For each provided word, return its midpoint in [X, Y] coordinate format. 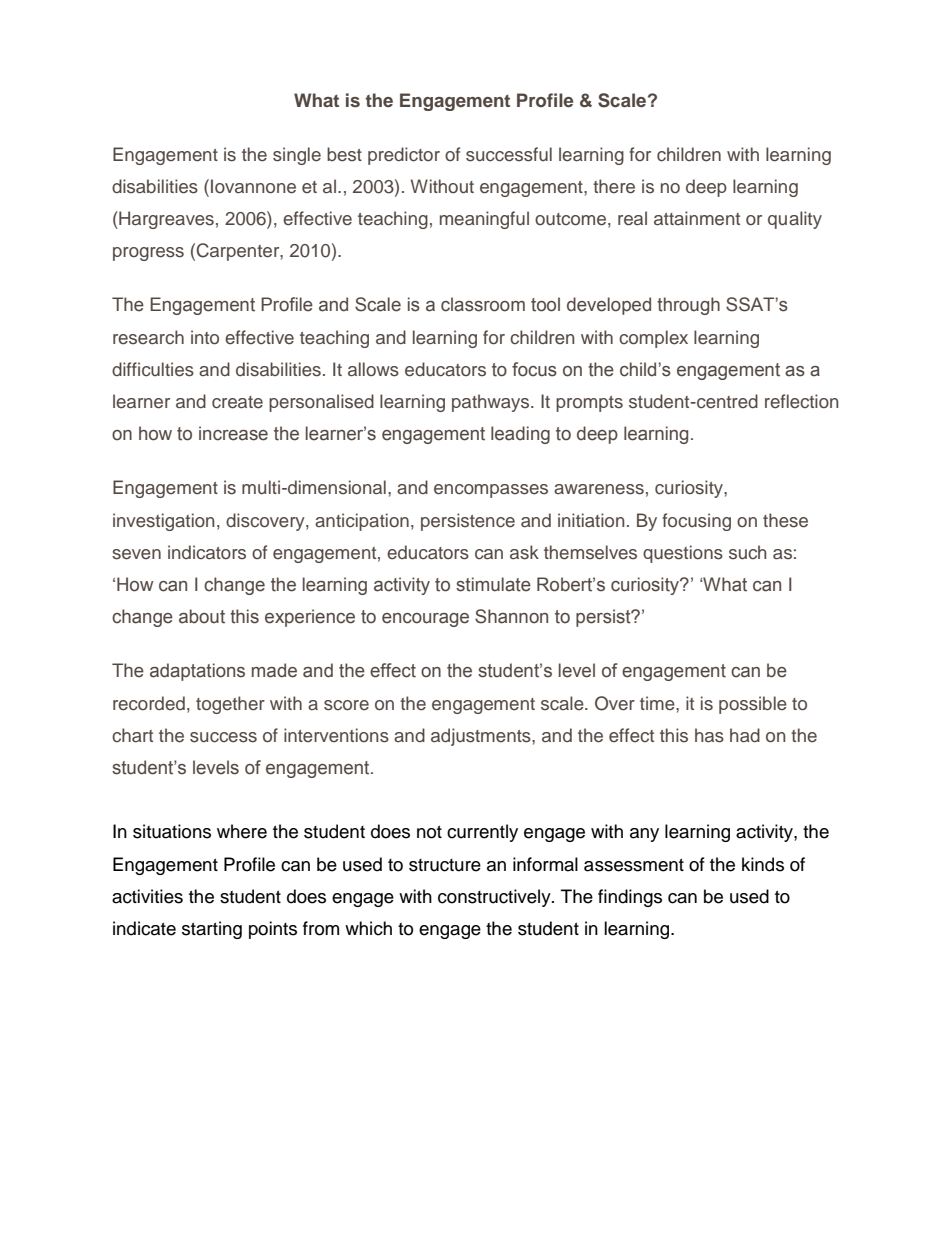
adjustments [482, 737]
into [205, 337]
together [230, 705]
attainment [697, 218]
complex [653, 339]
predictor [404, 156]
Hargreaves [165, 220]
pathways [490, 403]
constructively [495, 898]
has [709, 735]
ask [524, 552]
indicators [207, 552]
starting [212, 930]
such [748, 552]
